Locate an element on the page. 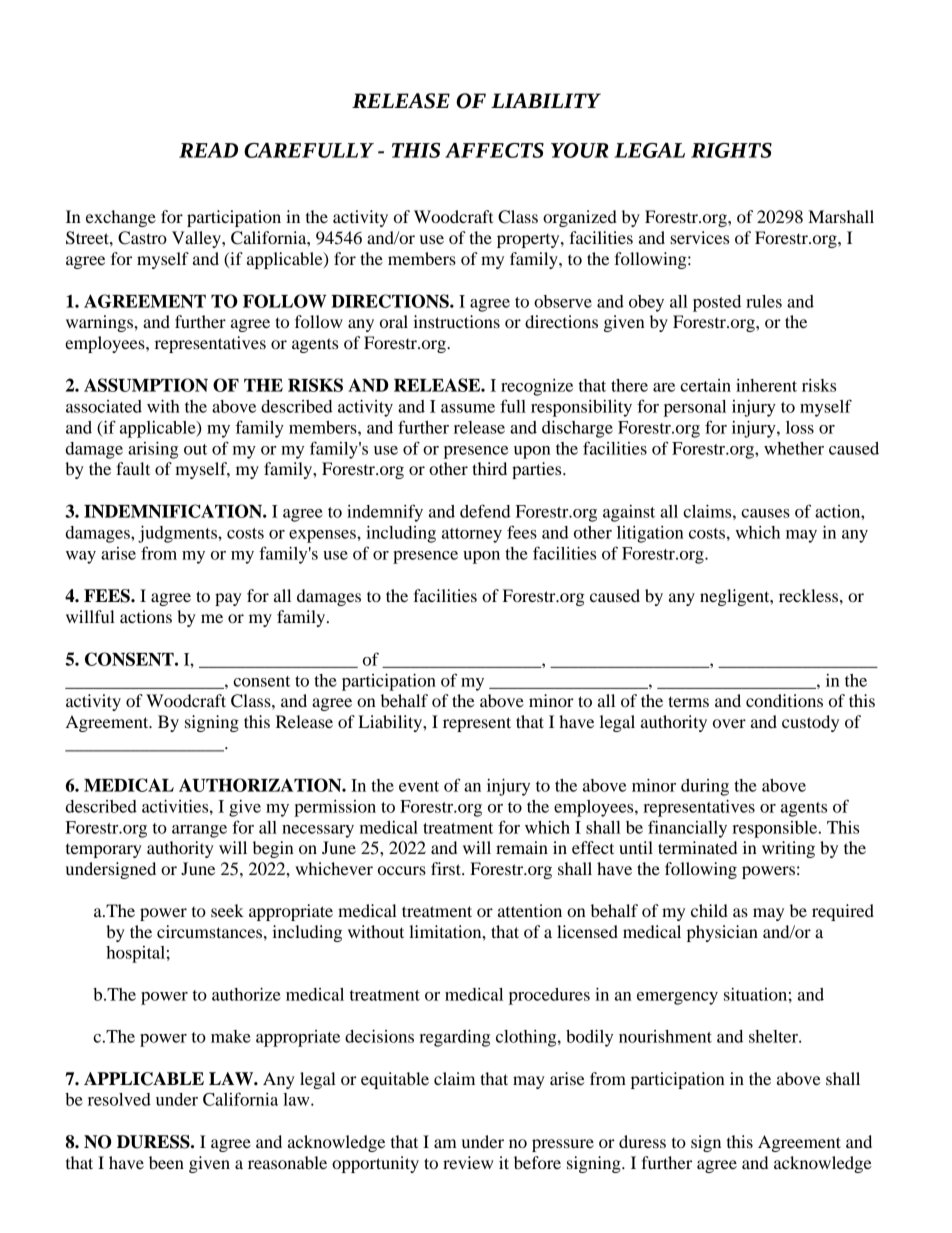 This image has height=1233, width=952. AFFECTS is located at coordinates (494, 150).
